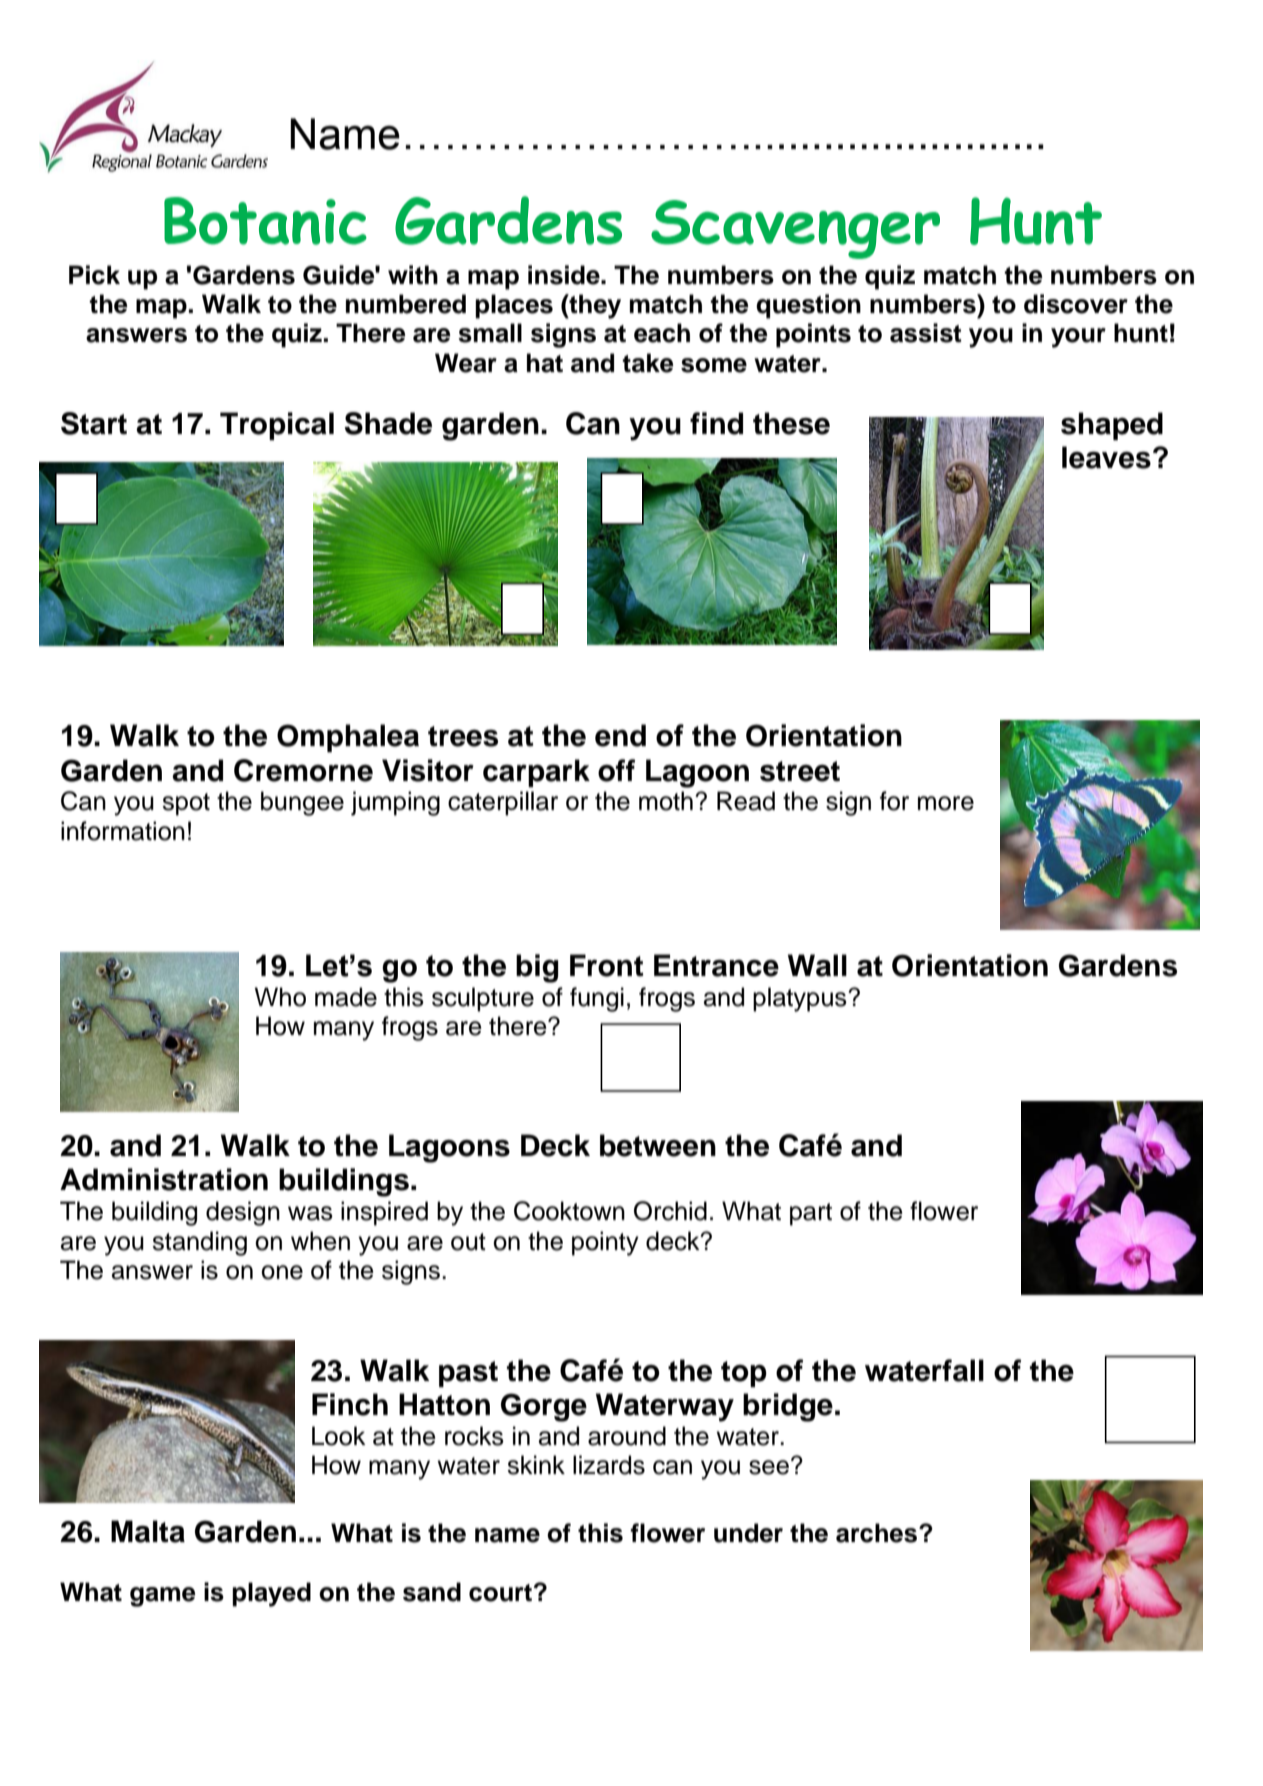 This screenshot has height=1786, width=1263. I want to click on Malta, so click(148, 1531).
